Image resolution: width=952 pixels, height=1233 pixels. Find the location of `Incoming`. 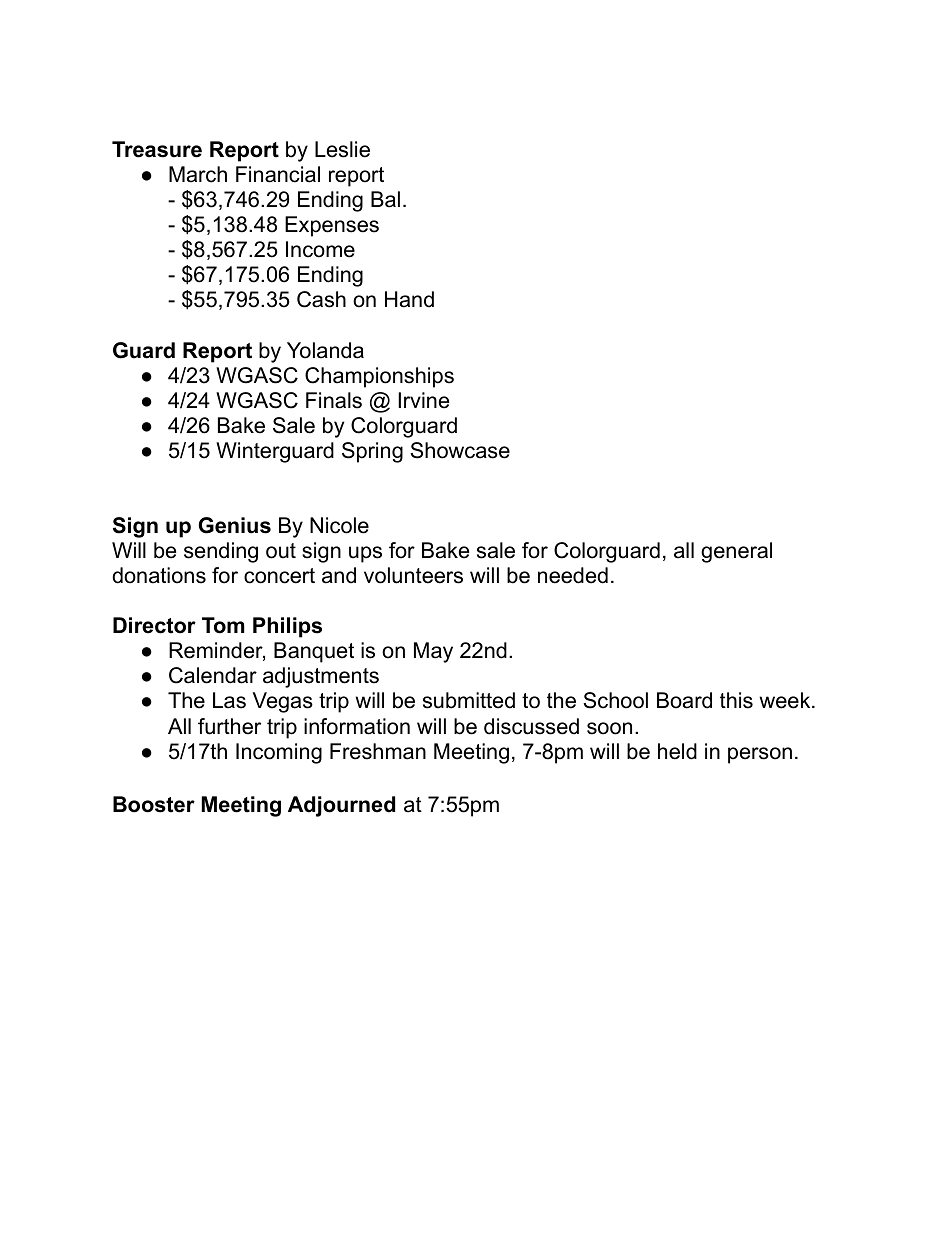

Incoming is located at coordinates (279, 753).
